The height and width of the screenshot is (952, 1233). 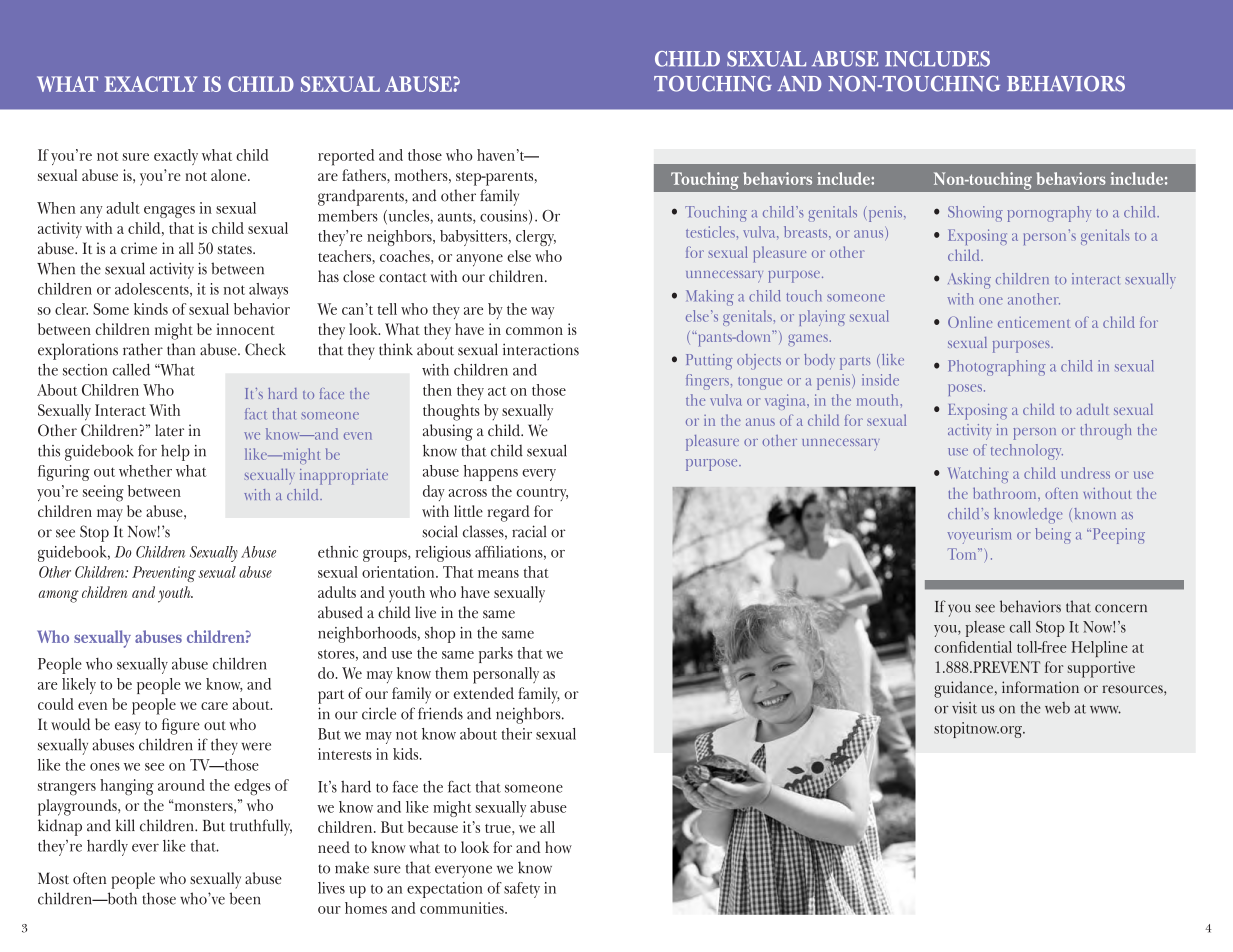 What do you see at coordinates (456, 218) in the screenshot?
I see `aunts` at bounding box center [456, 218].
